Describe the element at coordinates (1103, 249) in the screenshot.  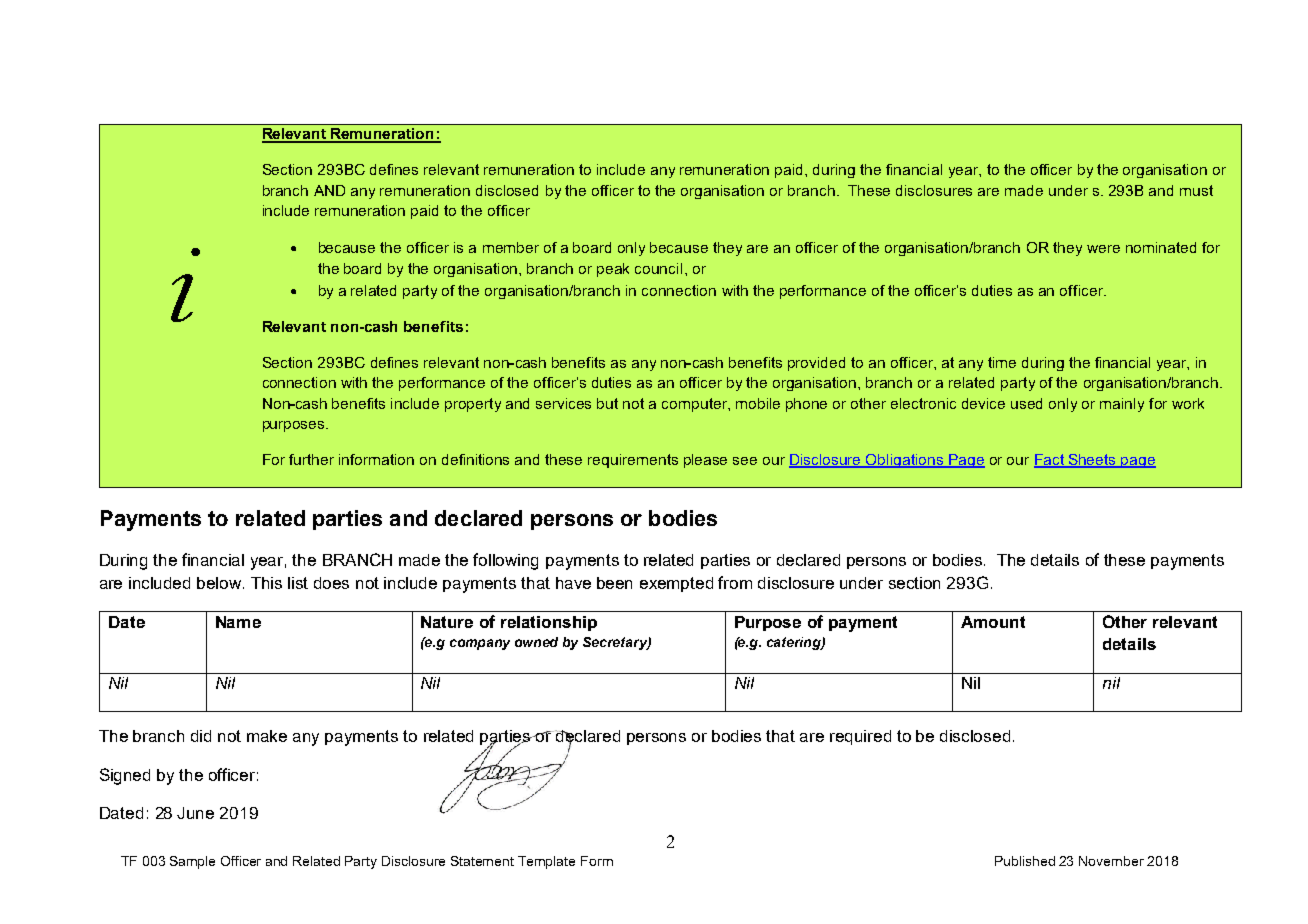
I see `were` at that location.
